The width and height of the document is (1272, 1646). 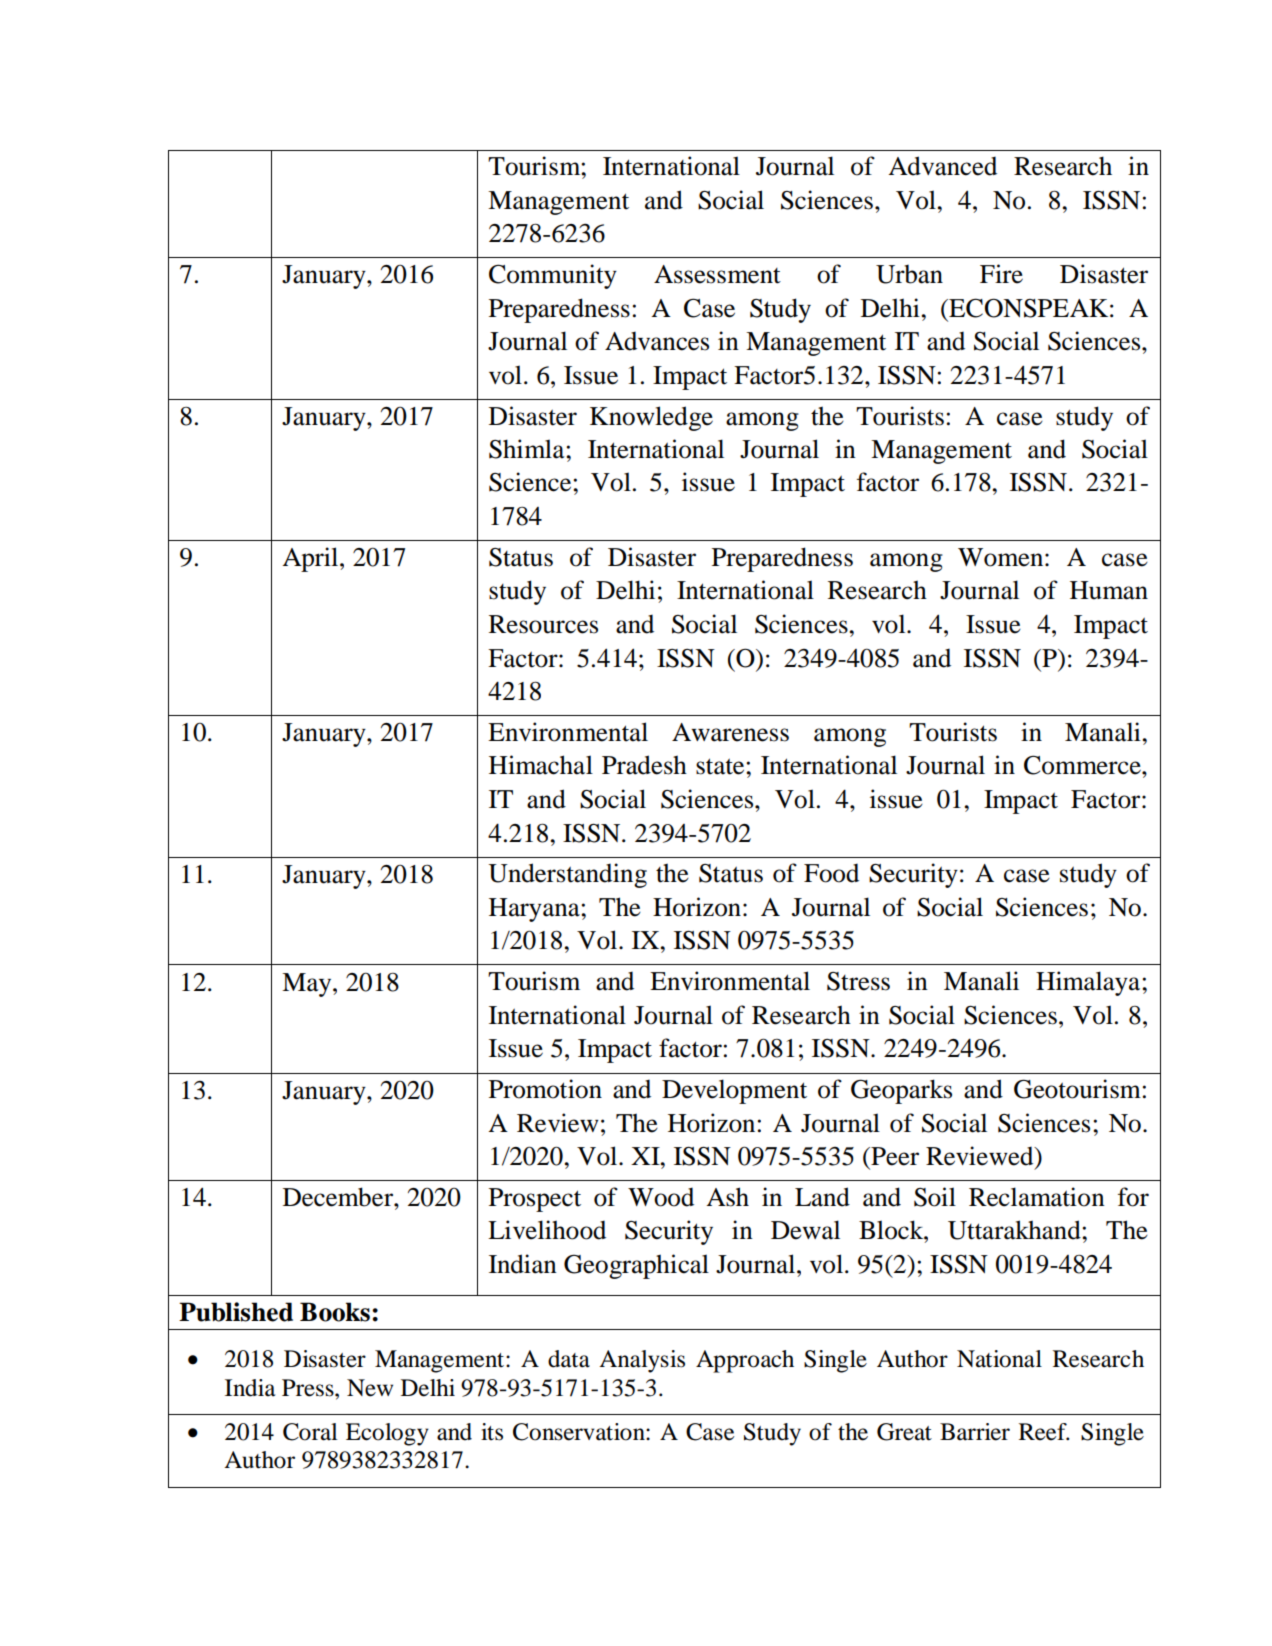 What do you see at coordinates (311, 559) in the document?
I see `April` at bounding box center [311, 559].
